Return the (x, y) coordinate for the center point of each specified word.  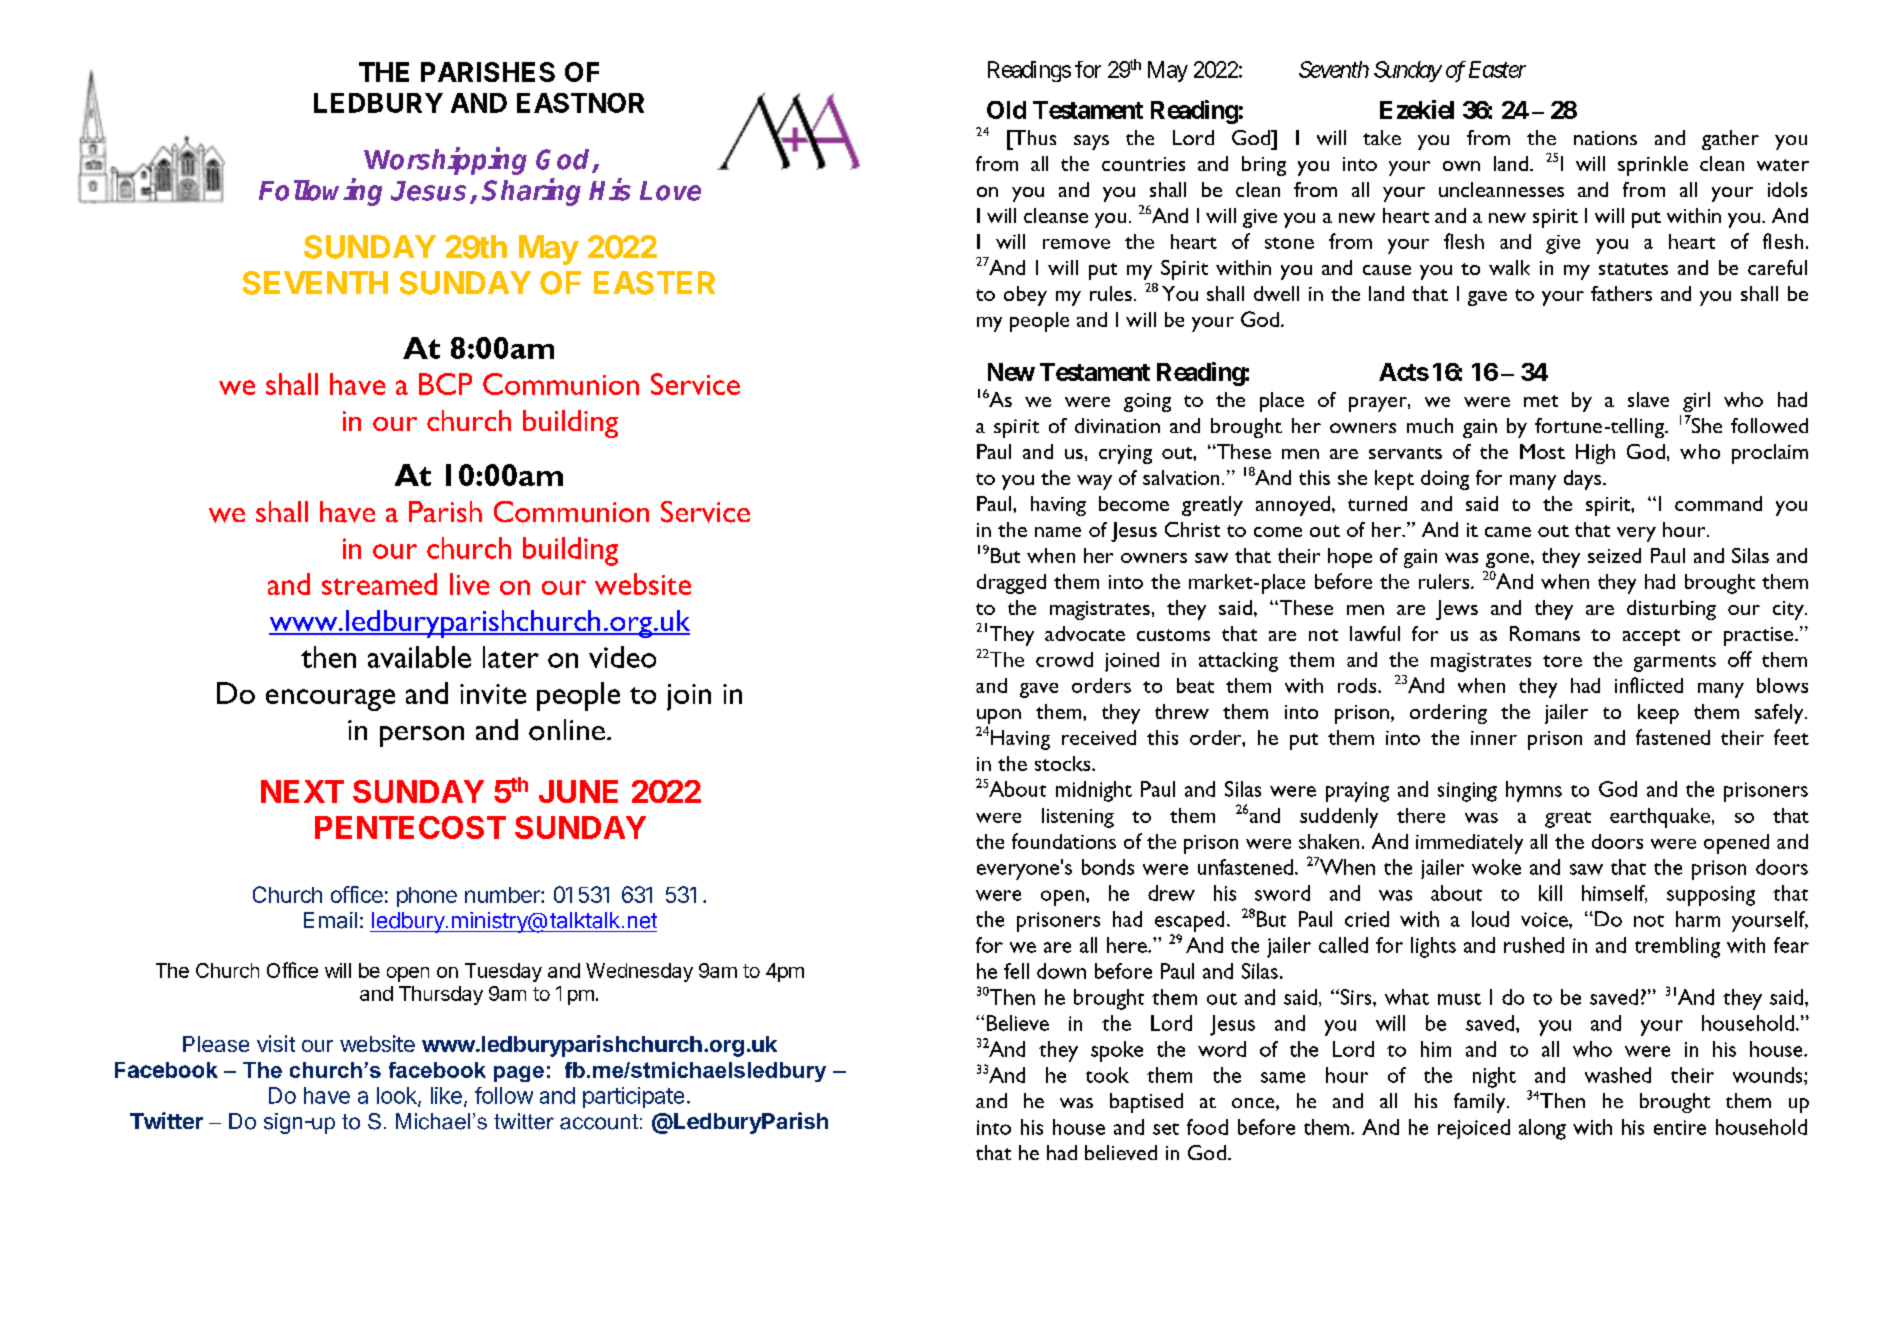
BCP (445, 384)
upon (999, 716)
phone (427, 897)
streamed (379, 584)
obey (1025, 296)
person (422, 736)
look (398, 1096)
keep (1658, 714)
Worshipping (445, 161)
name (1058, 532)
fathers (1621, 293)
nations (1605, 138)
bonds (1108, 867)
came (1508, 532)
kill (1550, 893)
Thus (1033, 137)
